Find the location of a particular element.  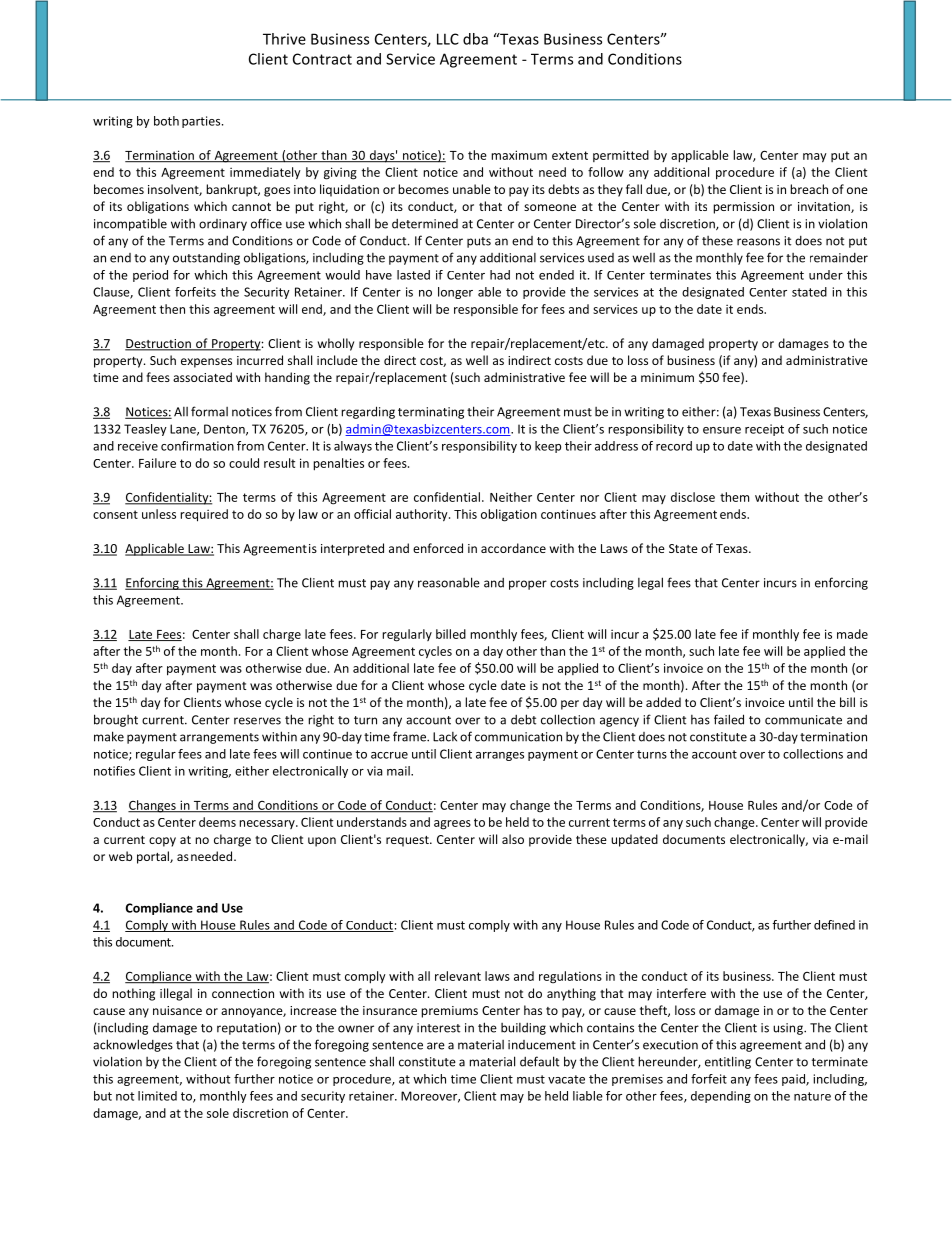

reasons is located at coordinates (758, 242).
